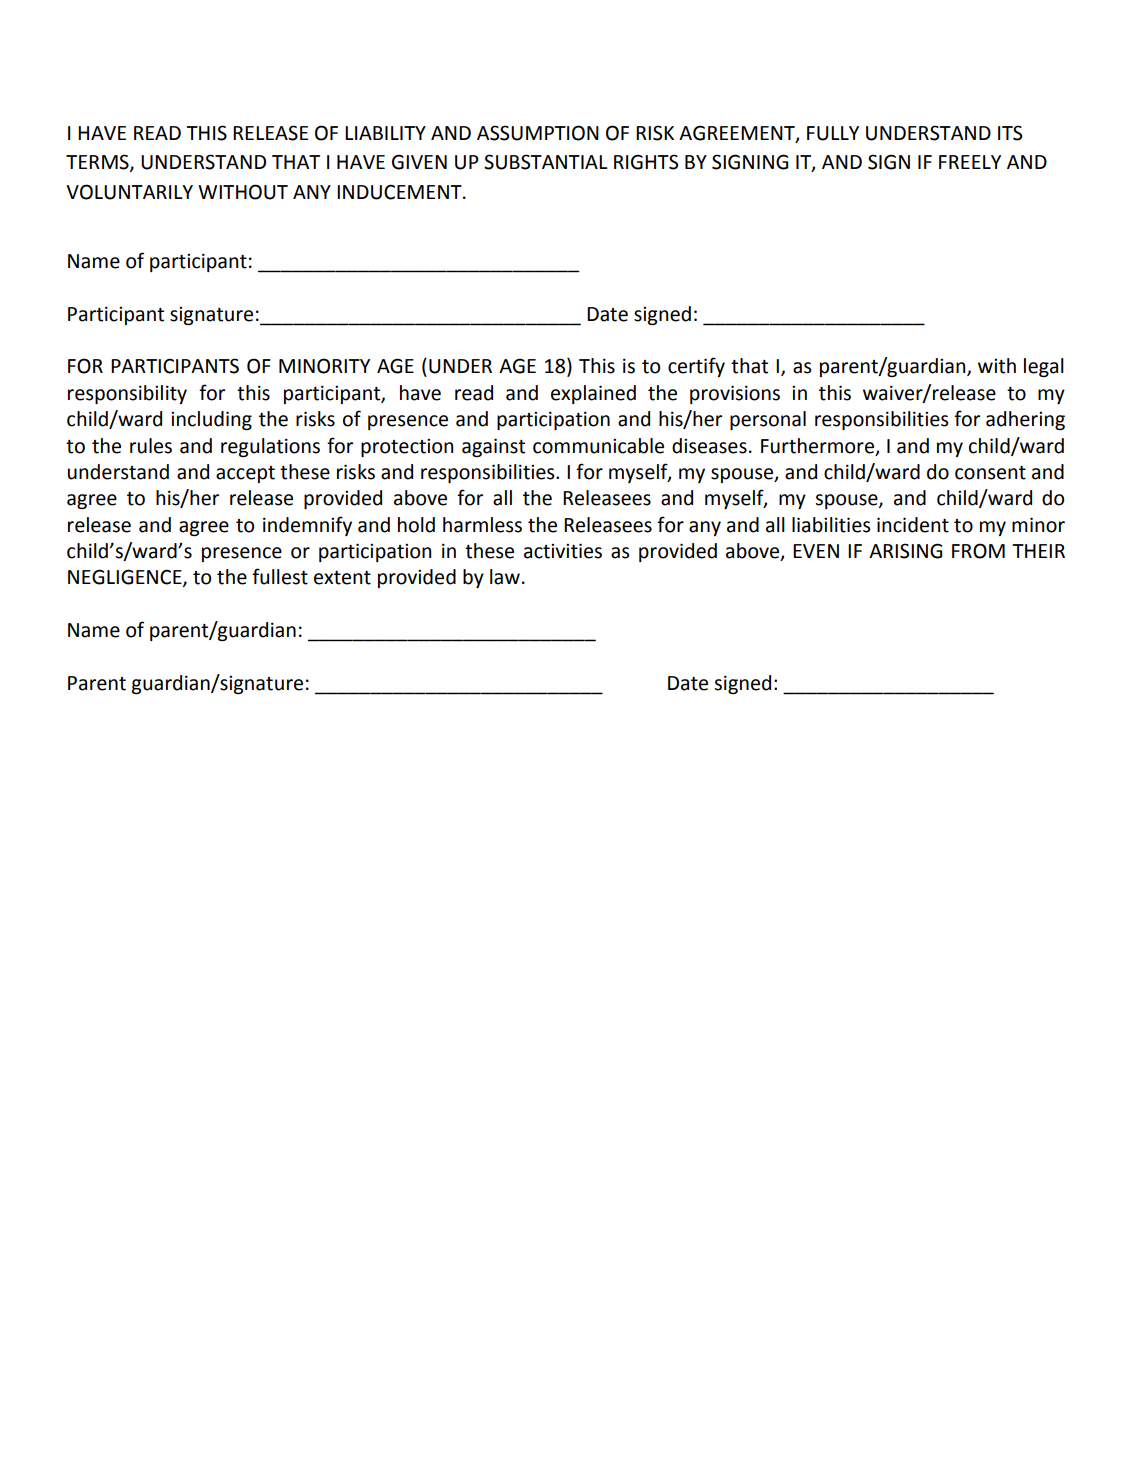  I want to click on activities, so click(563, 551).
